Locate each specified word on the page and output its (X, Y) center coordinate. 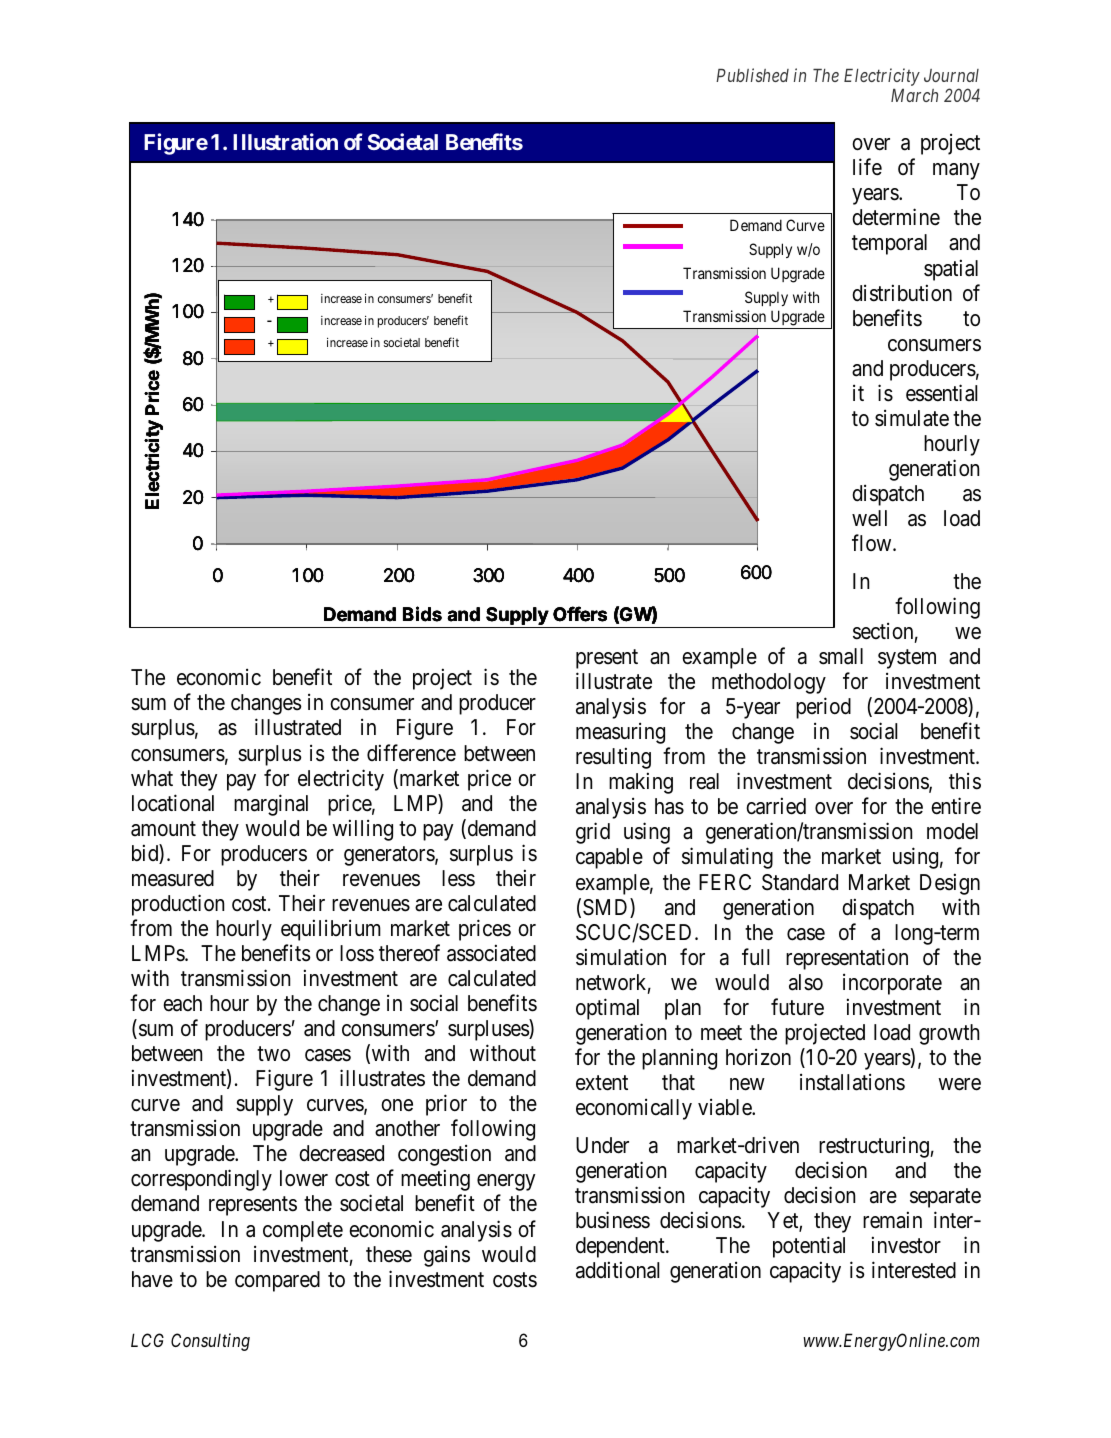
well (869, 518)
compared (277, 1281)
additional (617, 1270)
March (914, 95)
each (182, 1003)
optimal (607, 1009)
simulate (912, 418)
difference (411, 753)
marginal (271, 805)
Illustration (285, 141)
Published (752, 75)
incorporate (892, 984)
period (823, 708)
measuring (620, 733)
